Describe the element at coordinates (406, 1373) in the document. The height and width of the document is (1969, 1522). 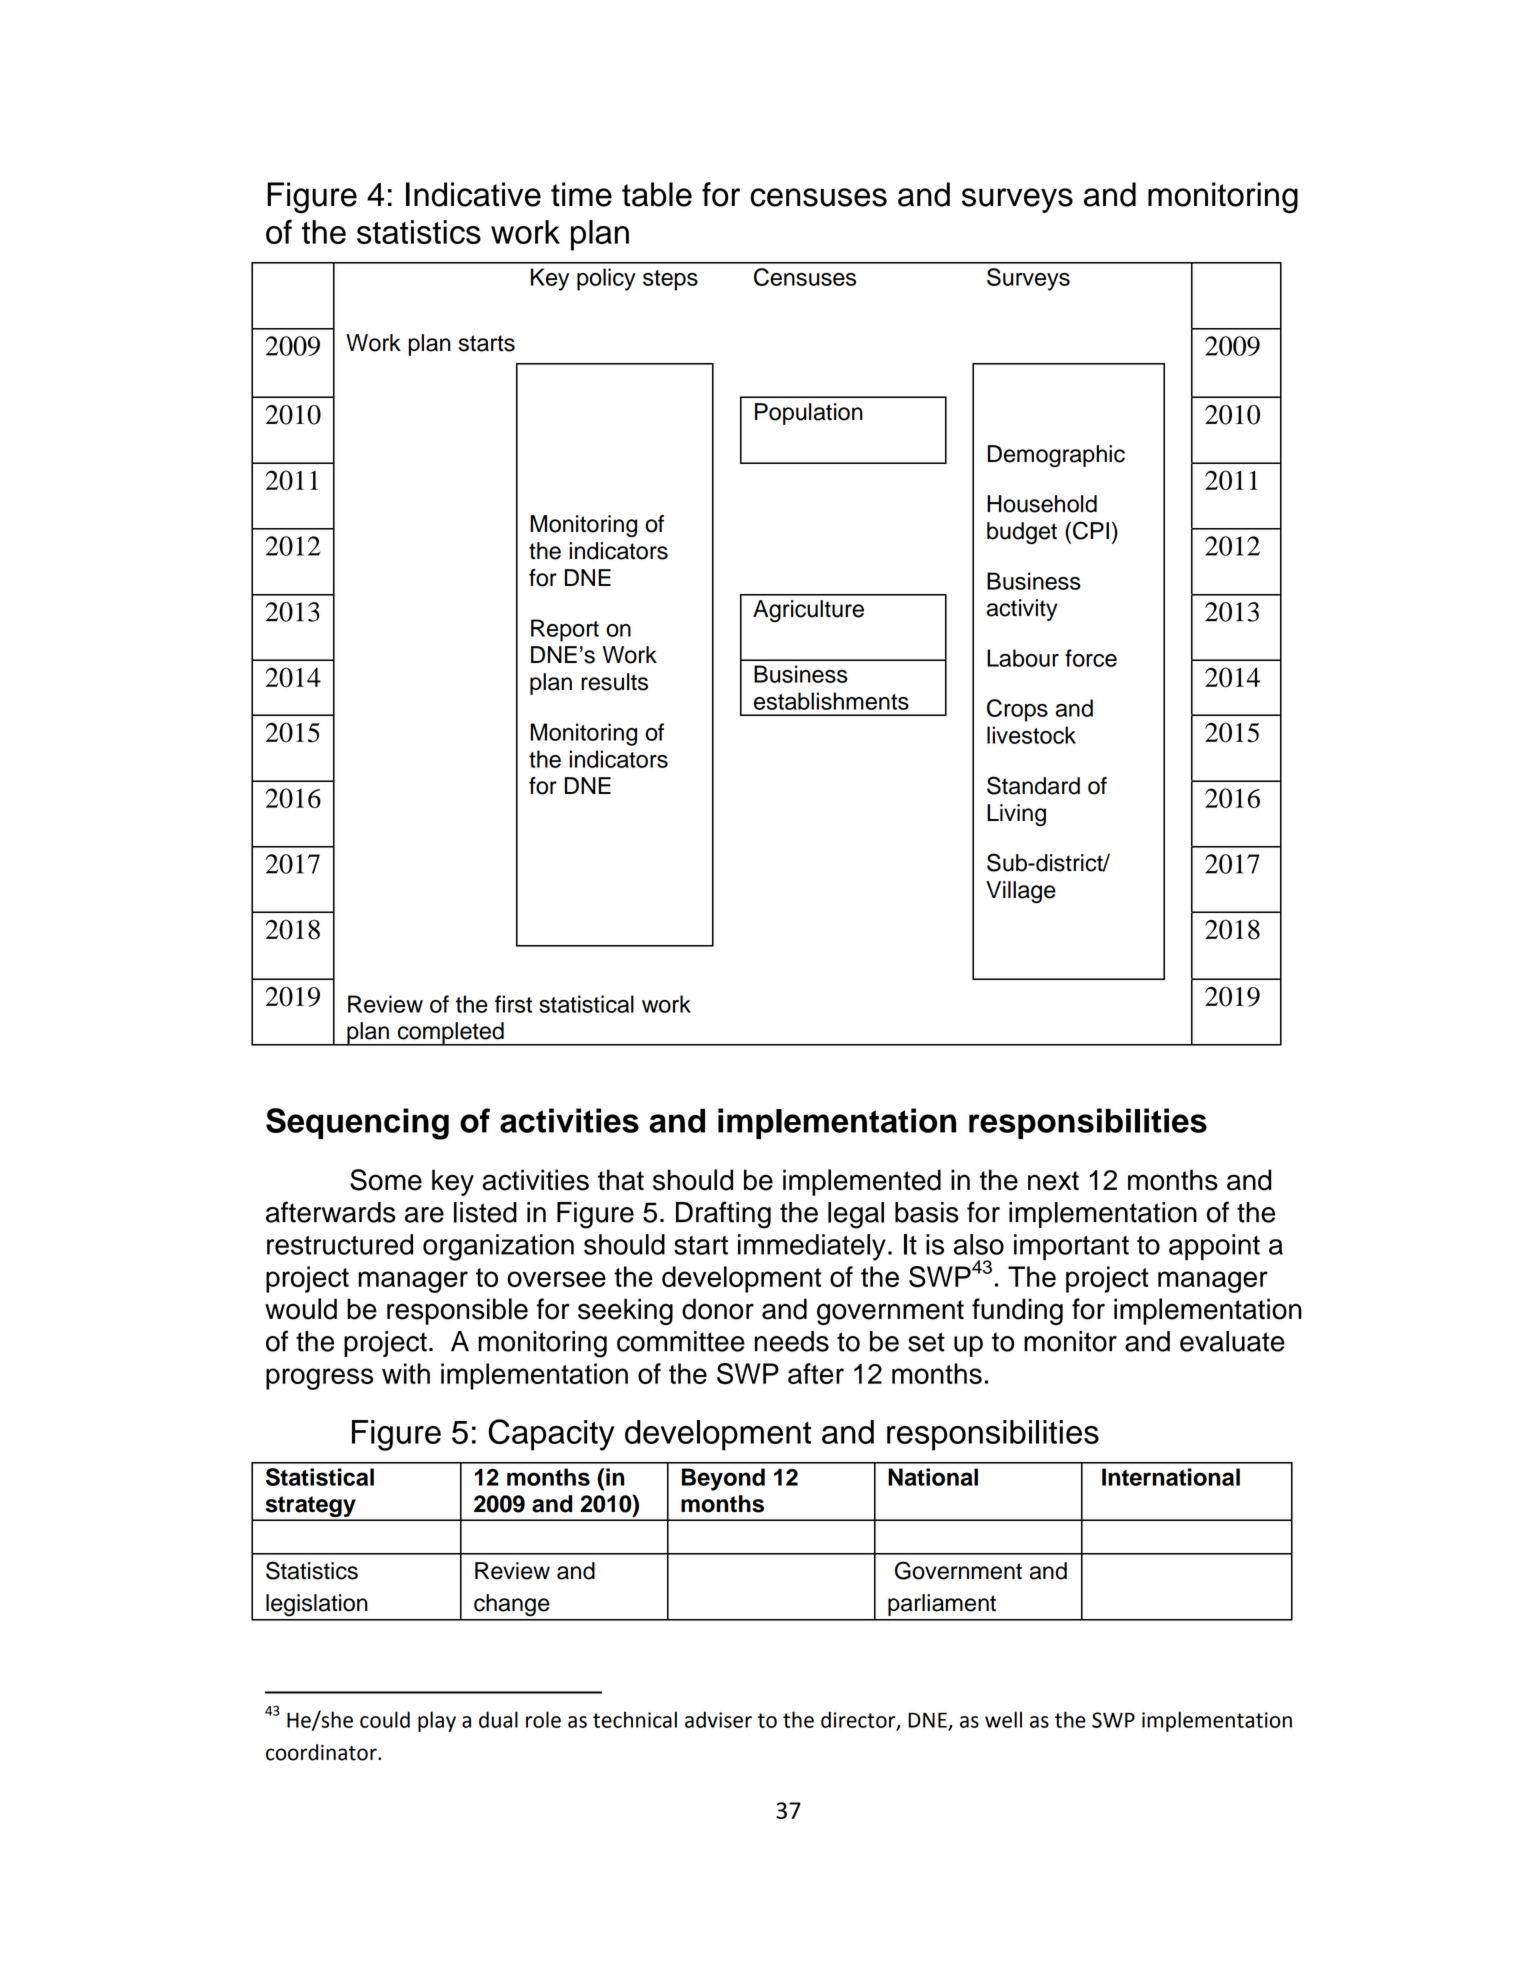
I see `with` at that location.
